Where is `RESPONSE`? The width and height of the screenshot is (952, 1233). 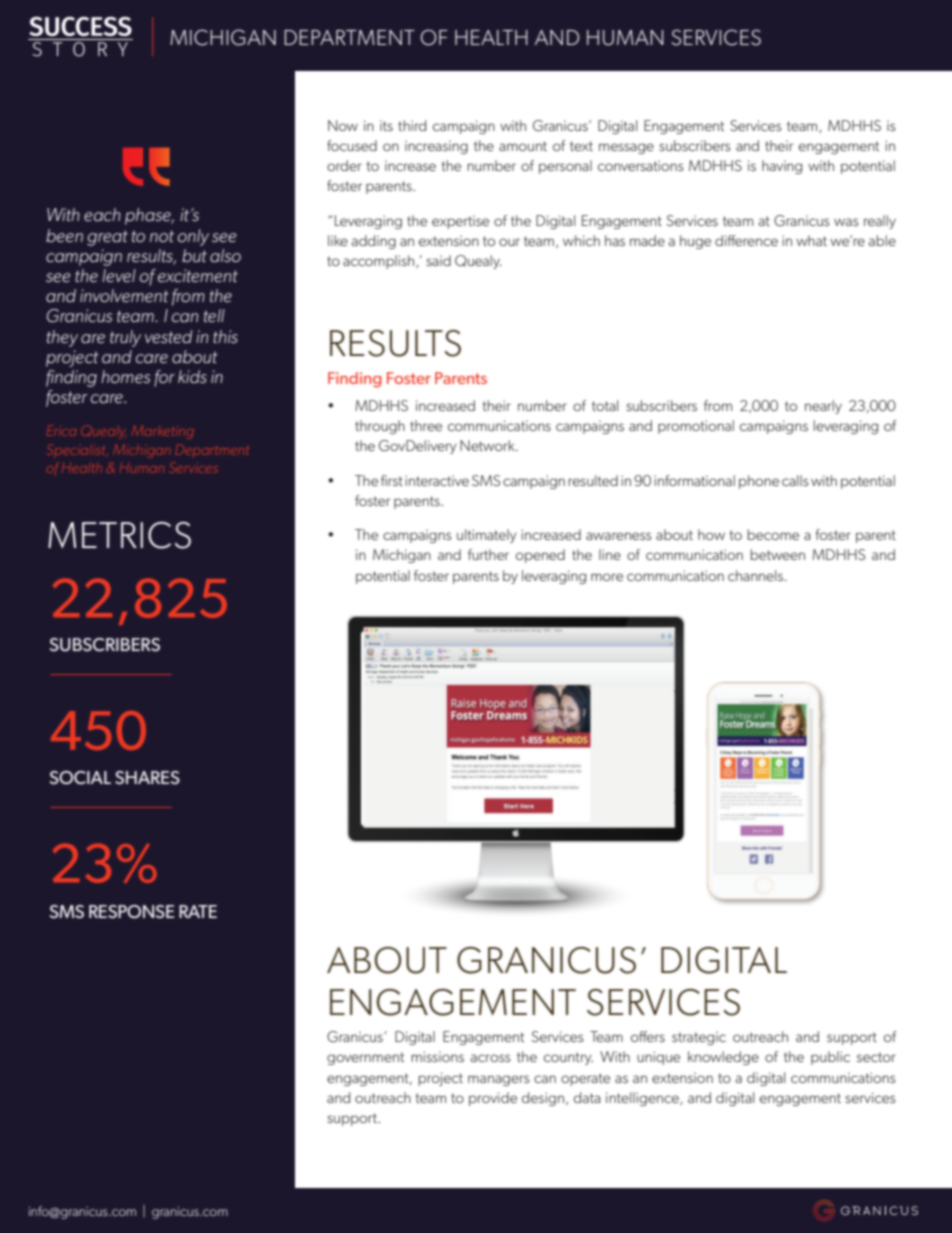 RESPONSE is located at coordinates (132, 912).
